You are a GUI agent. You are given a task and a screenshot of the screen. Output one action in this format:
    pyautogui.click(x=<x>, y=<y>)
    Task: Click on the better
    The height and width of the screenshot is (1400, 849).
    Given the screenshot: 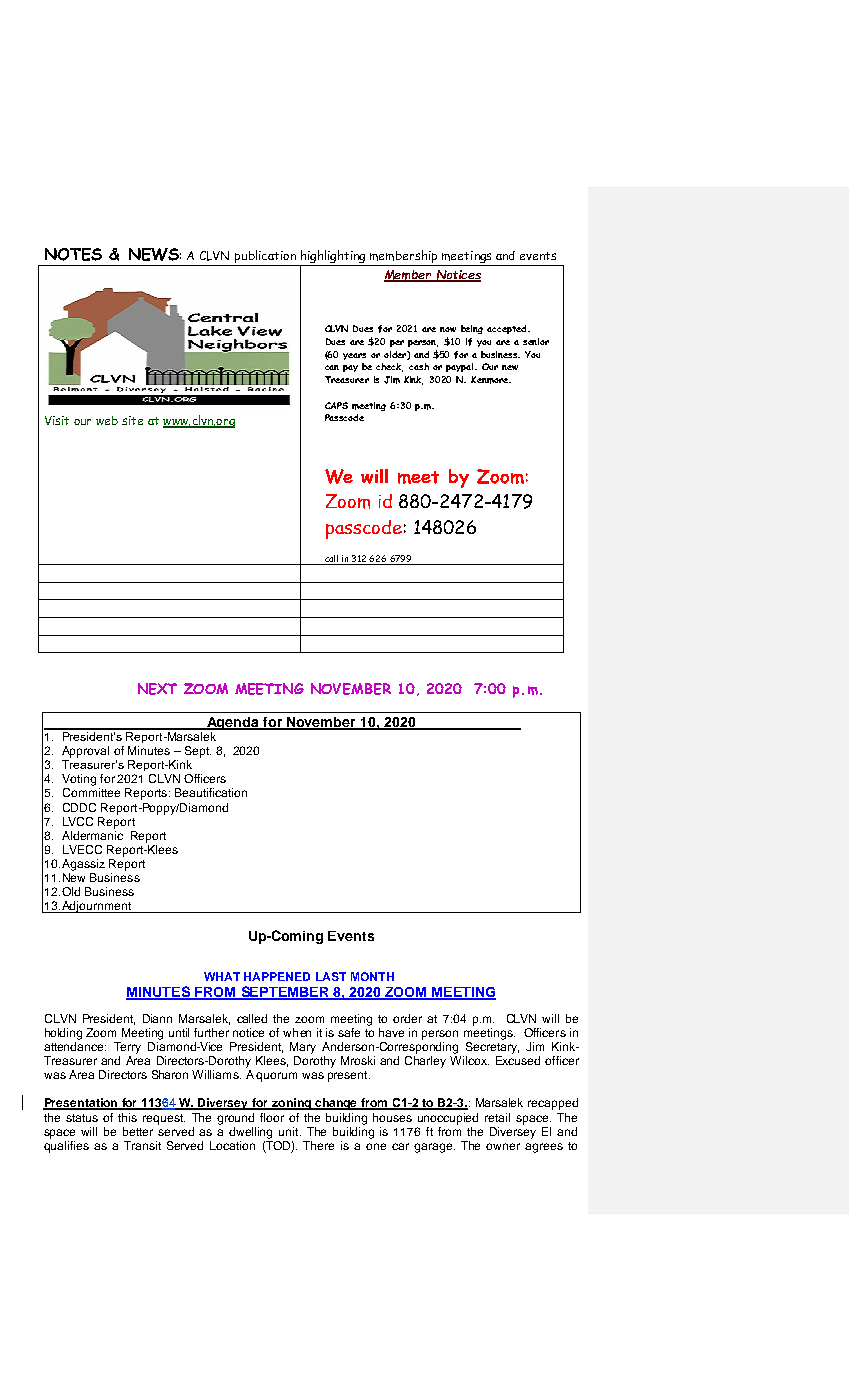 What is the action you would take?
    pyautogui.click(x=138, y=1131)
